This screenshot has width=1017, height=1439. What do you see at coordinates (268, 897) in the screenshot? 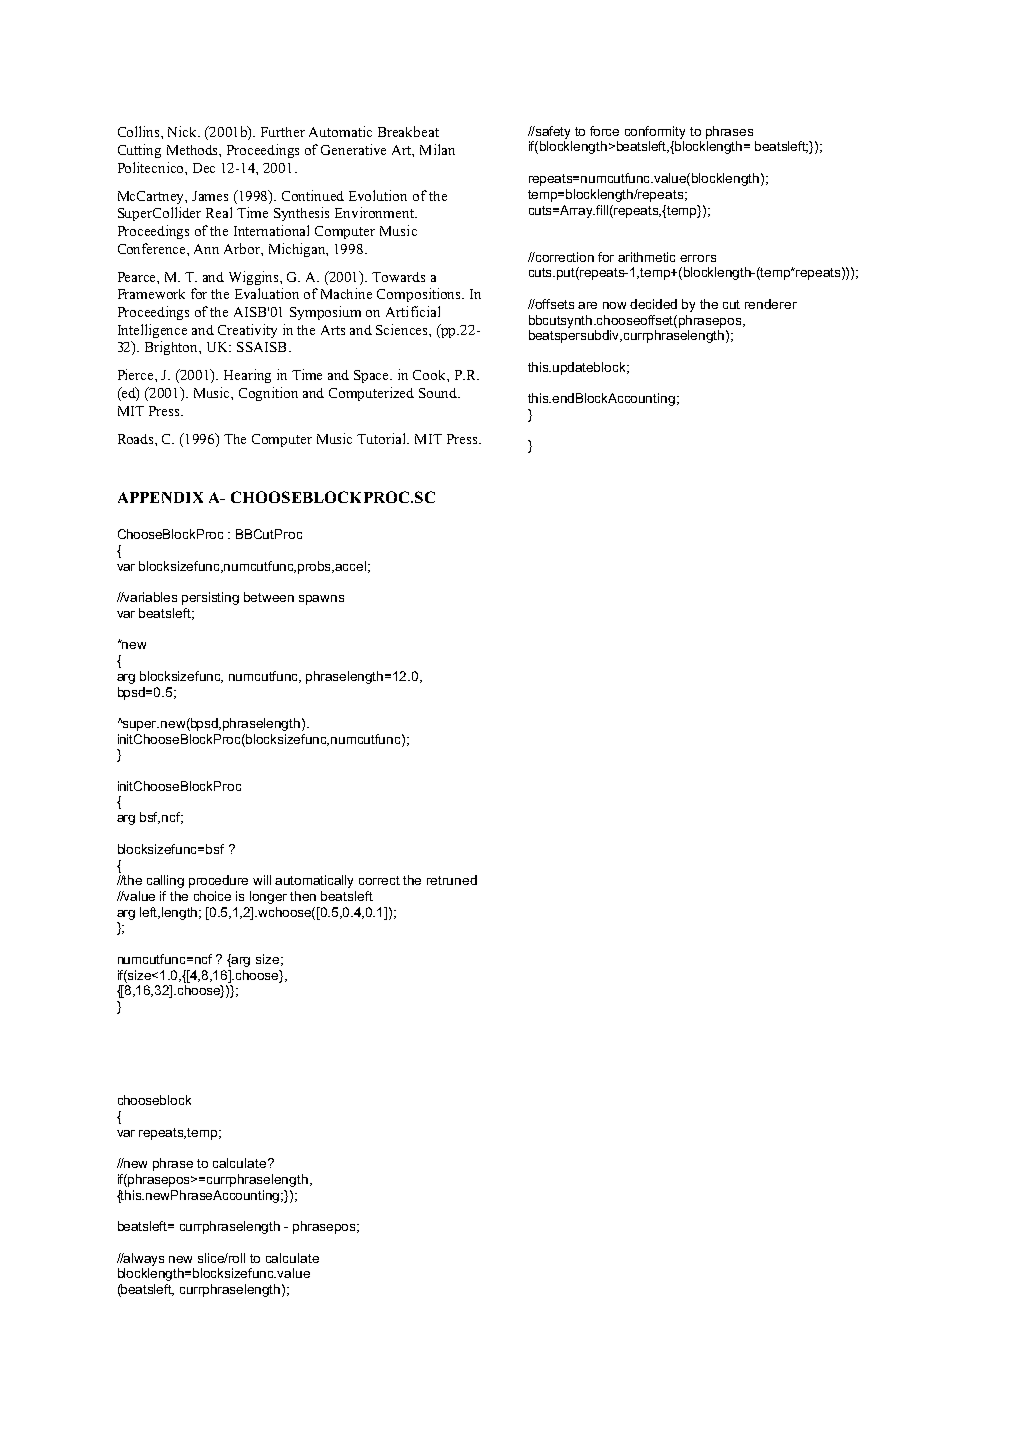
I see `longer` at bounding box center [268, 897].
